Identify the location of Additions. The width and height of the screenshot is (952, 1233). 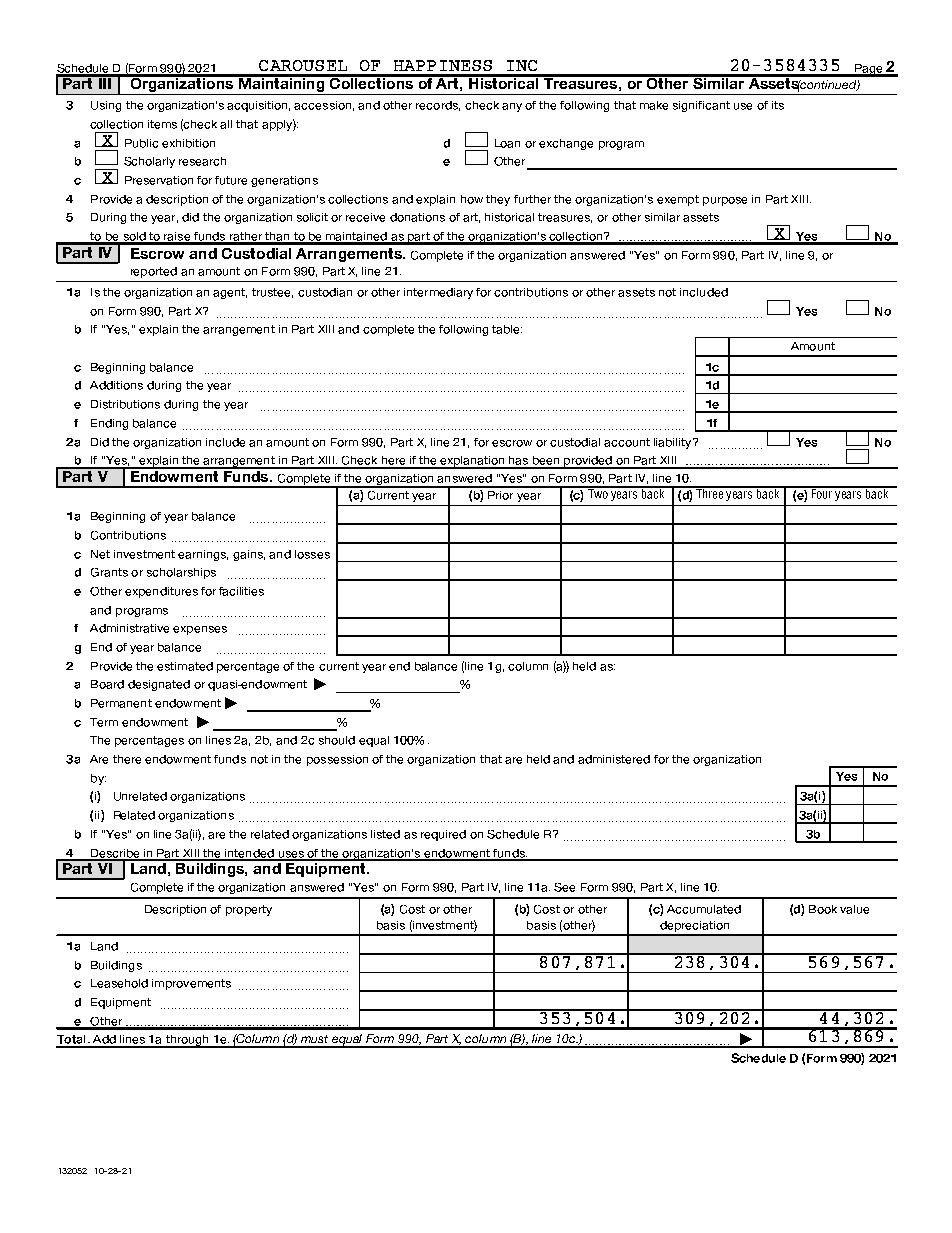
(116, 385).
